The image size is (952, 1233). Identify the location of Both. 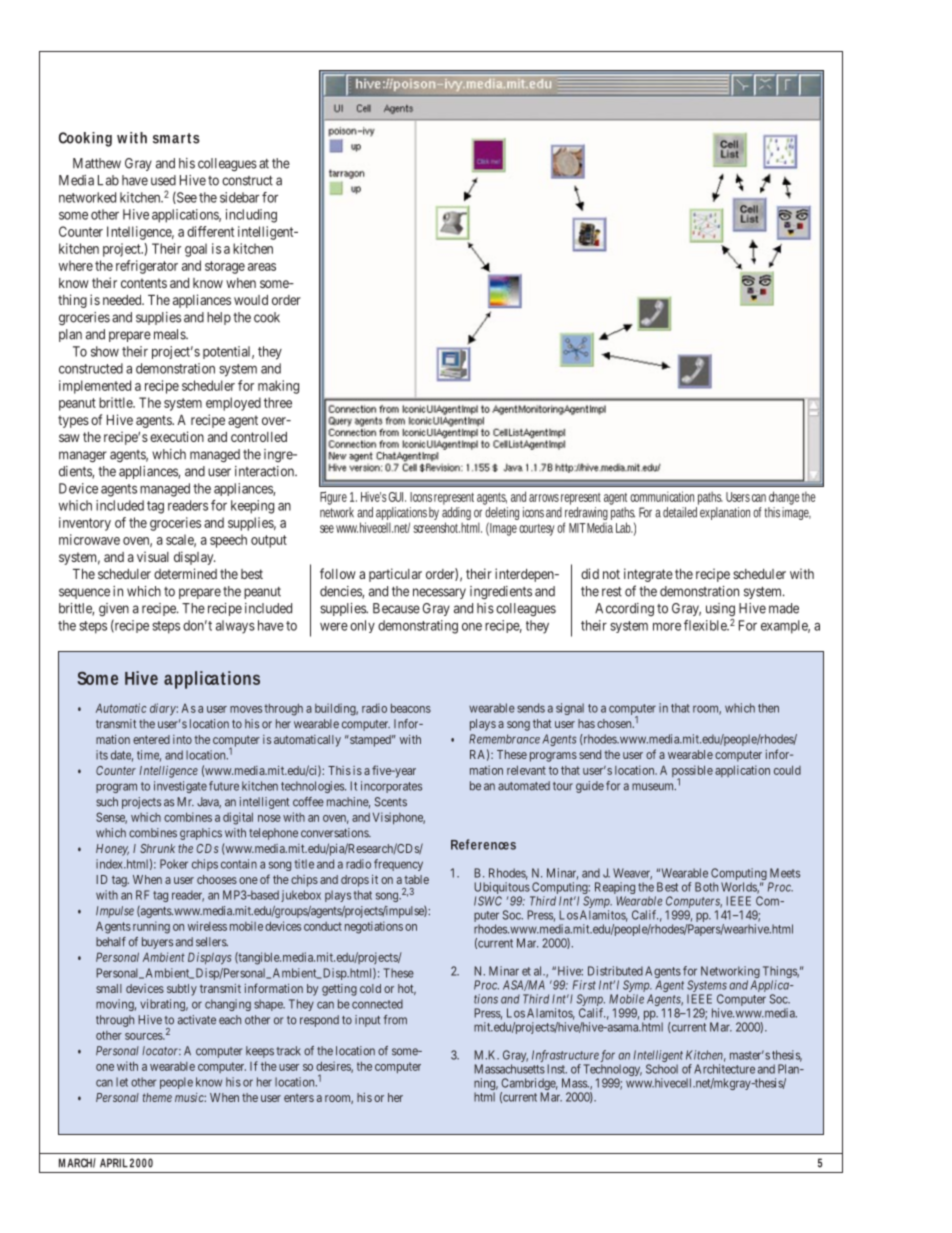
(706, 887).
